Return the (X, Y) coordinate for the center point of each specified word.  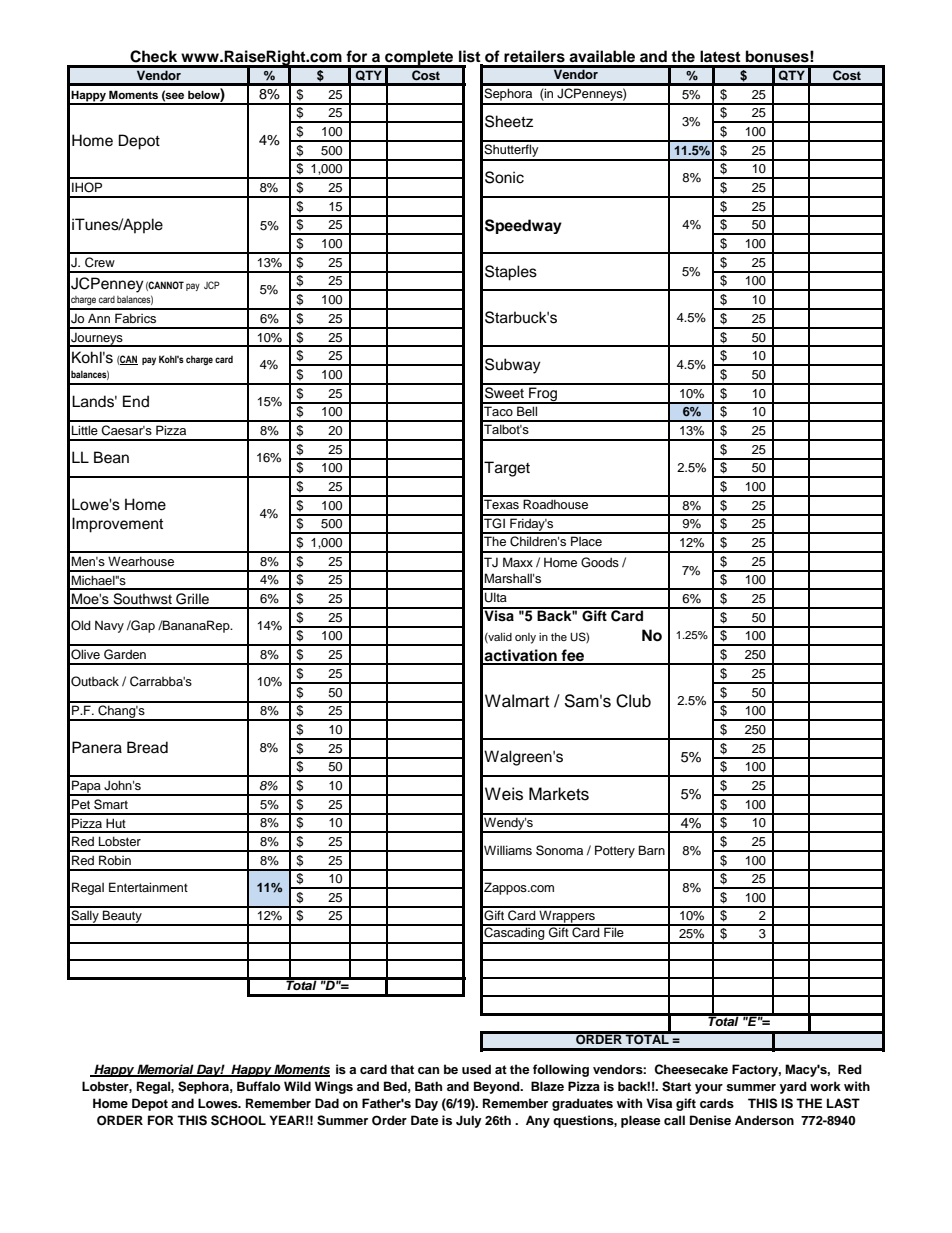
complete (419, 59)
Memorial (165, 1070)
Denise (710, 1120)
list (471, 57)
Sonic (504, 177)
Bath (428, 1086)
